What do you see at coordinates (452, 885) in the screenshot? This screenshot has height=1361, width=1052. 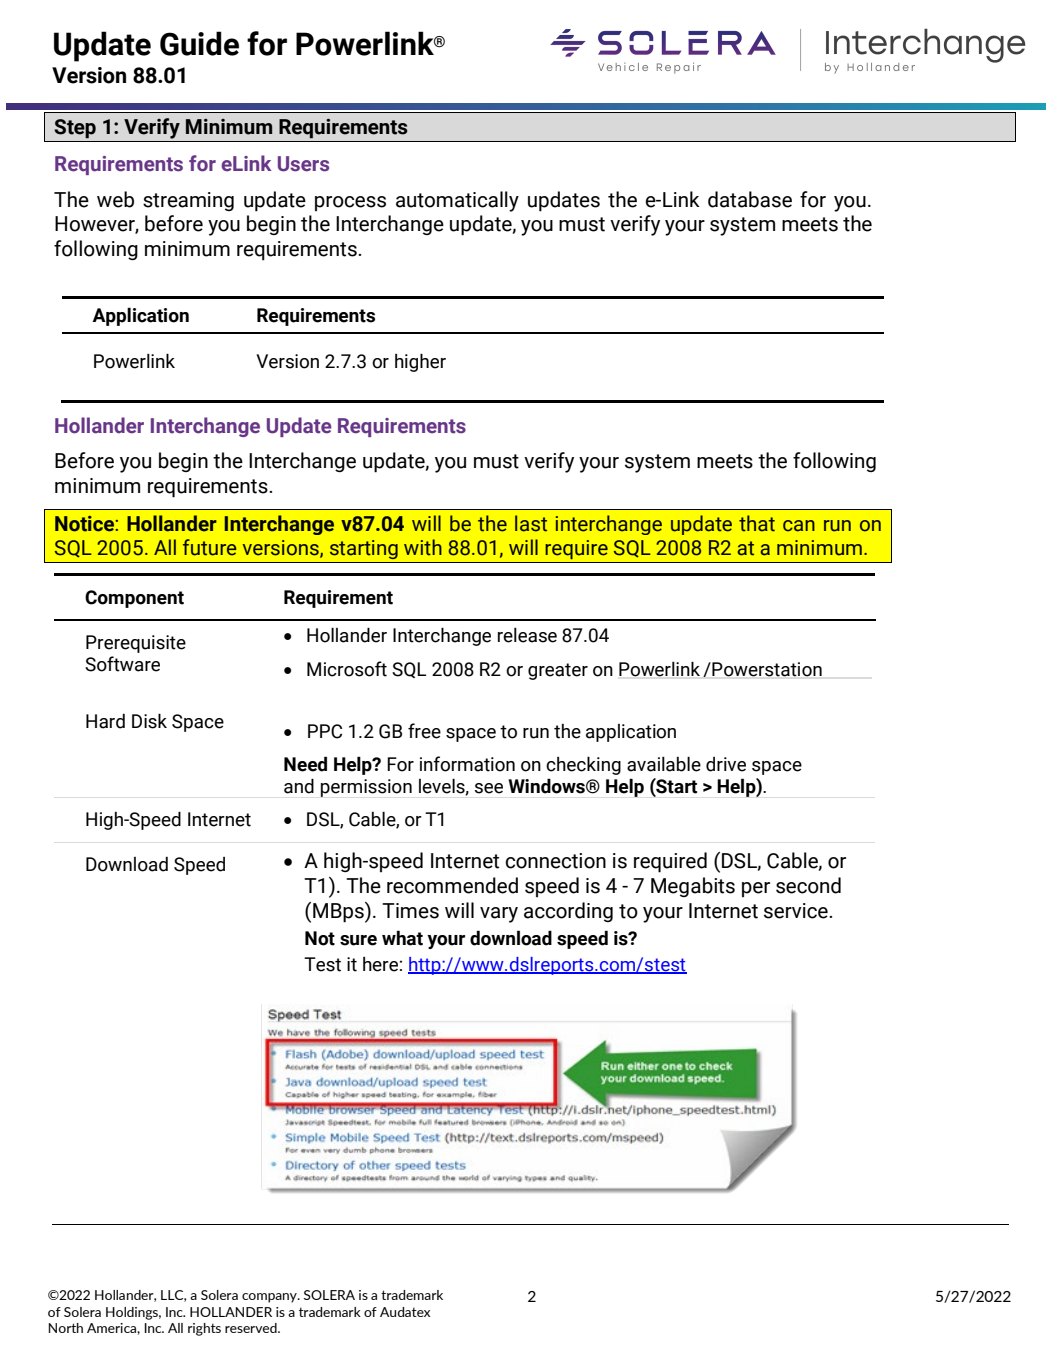 I see `recommended` at bounding box center [452, 885].
